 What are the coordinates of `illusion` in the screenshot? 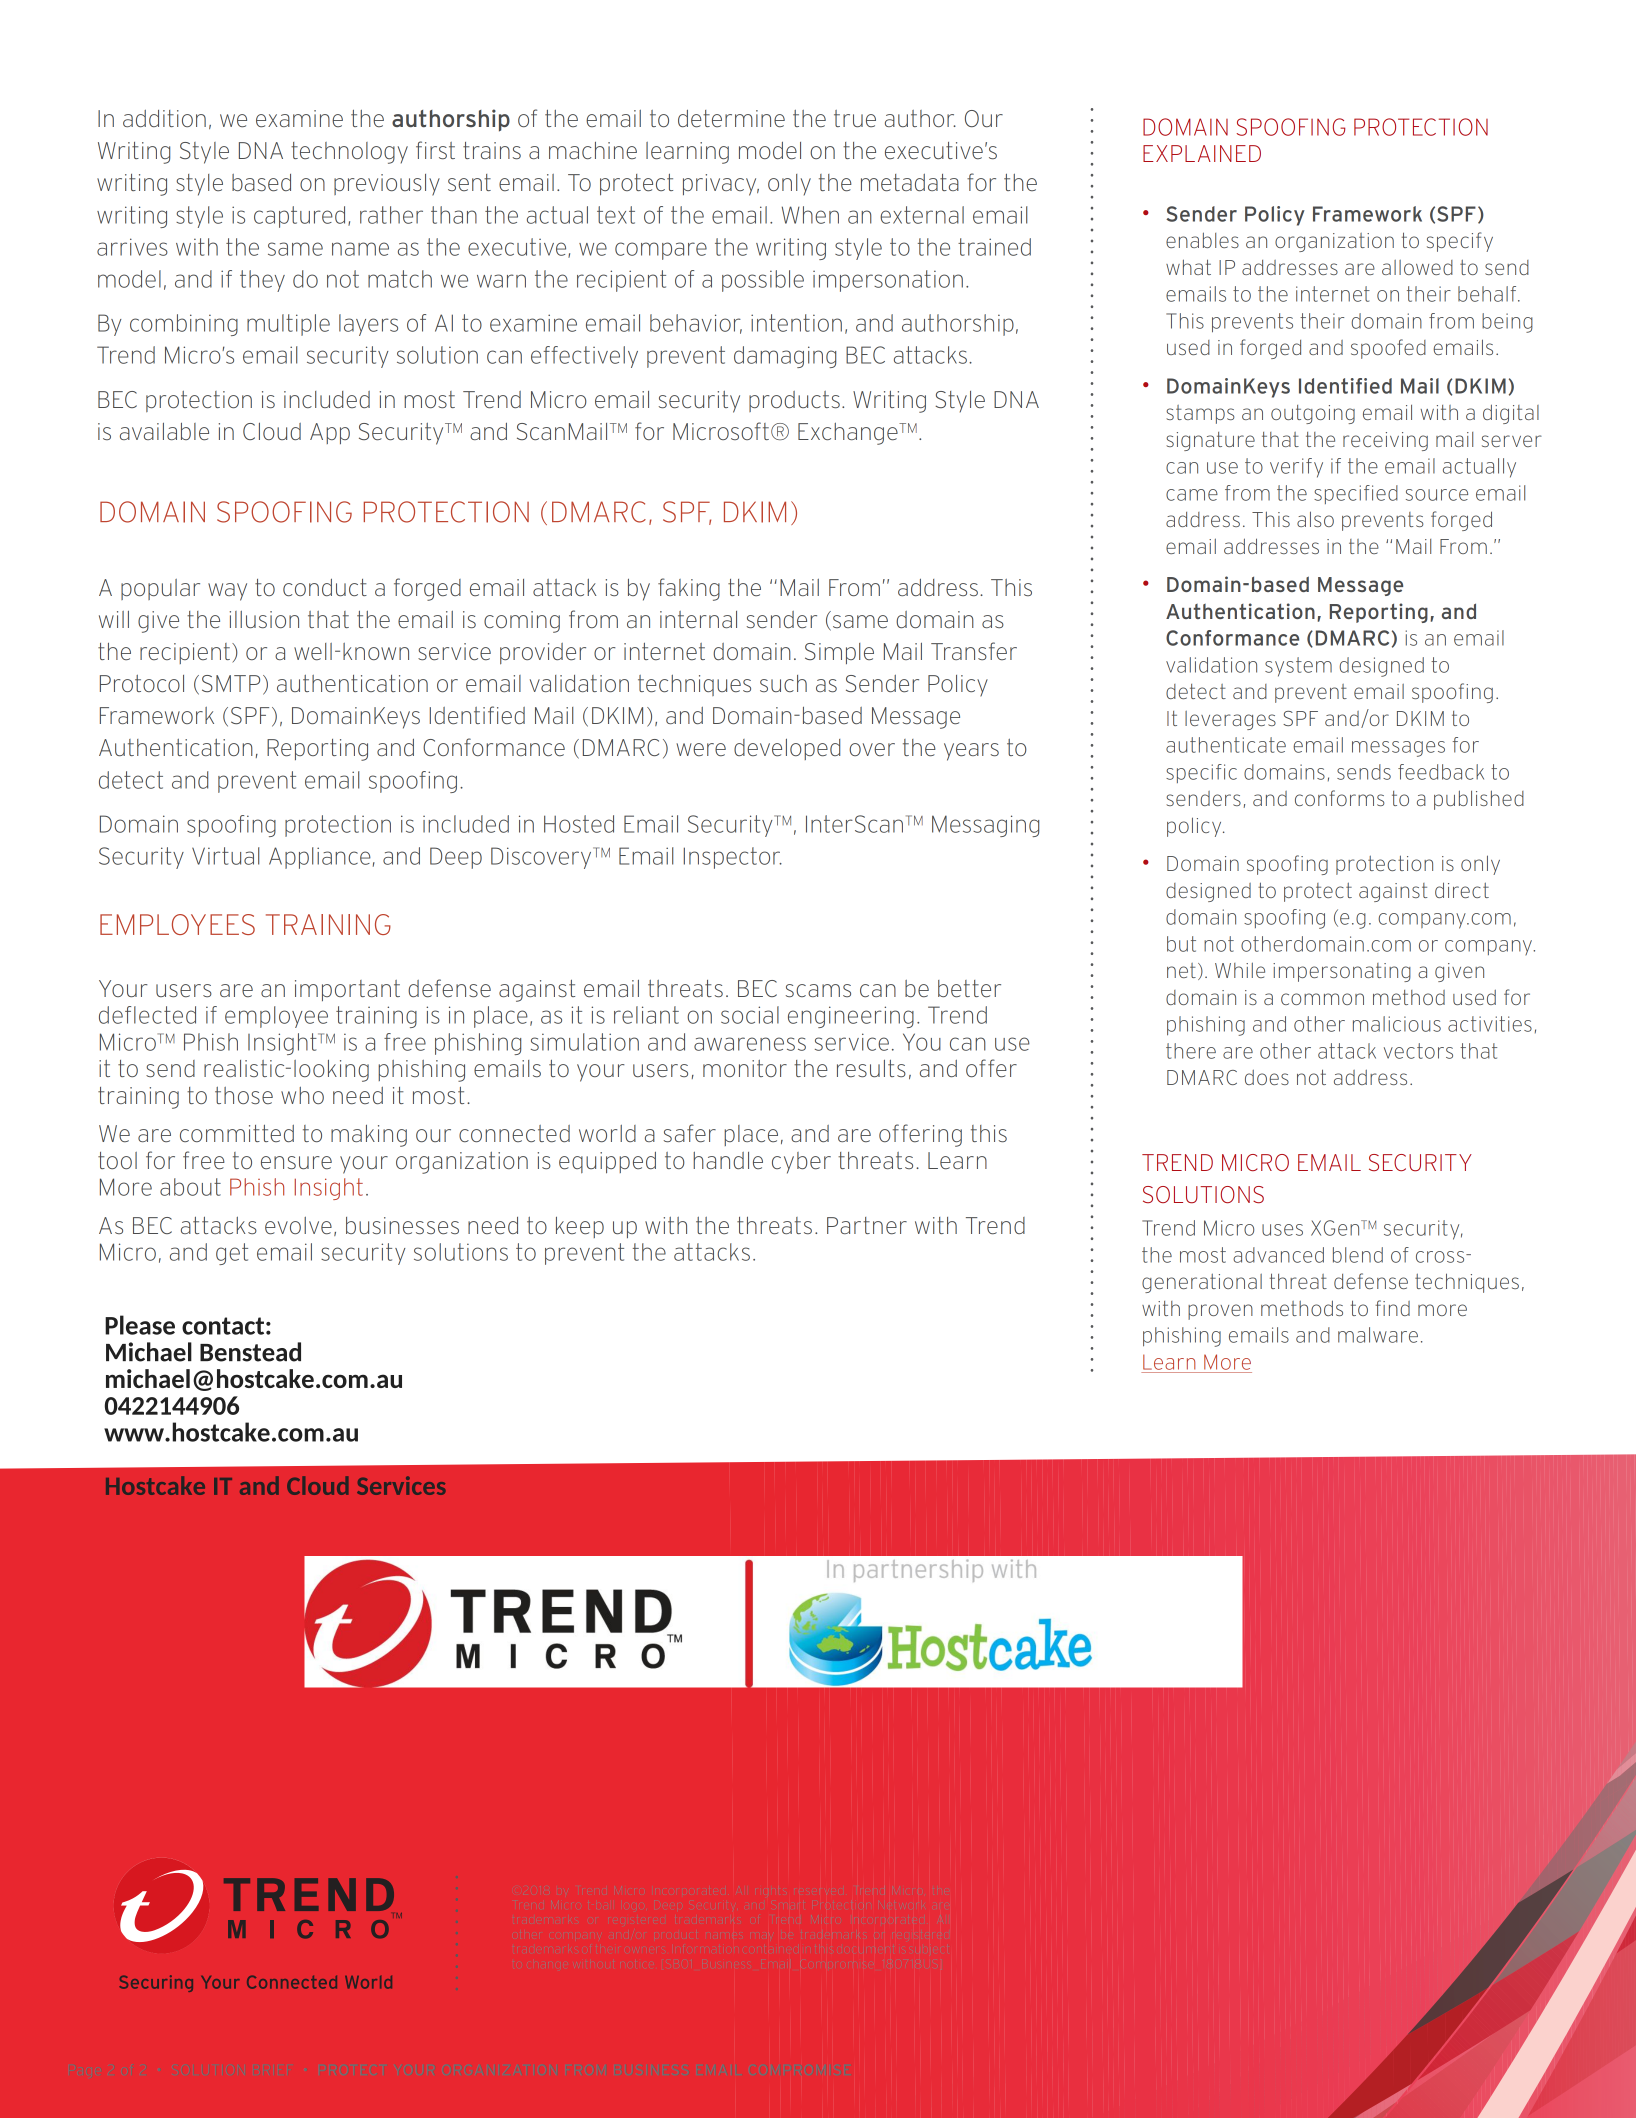 It's located at (264, 619).
